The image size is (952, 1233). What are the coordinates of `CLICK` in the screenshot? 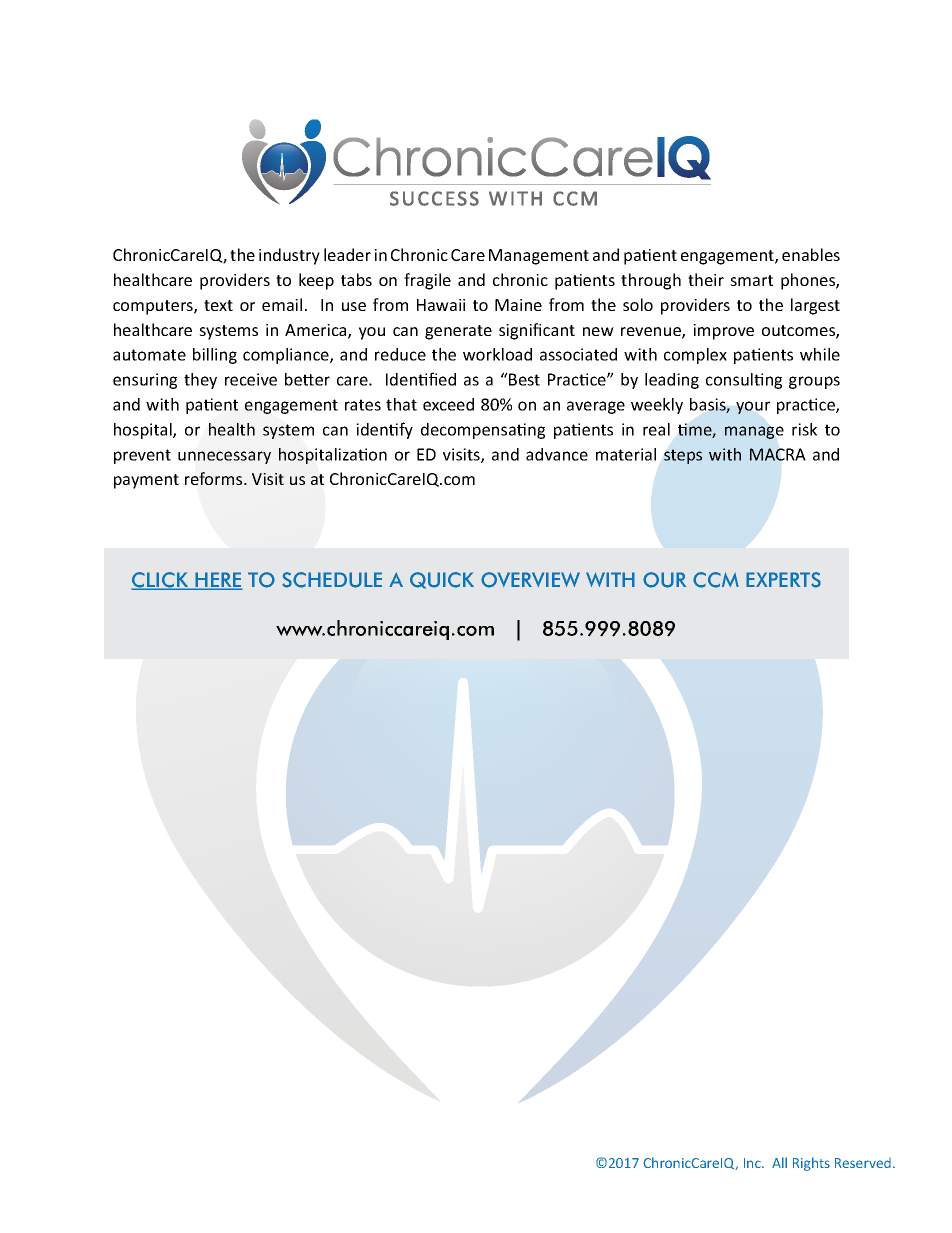 It's located at (161, 581).
